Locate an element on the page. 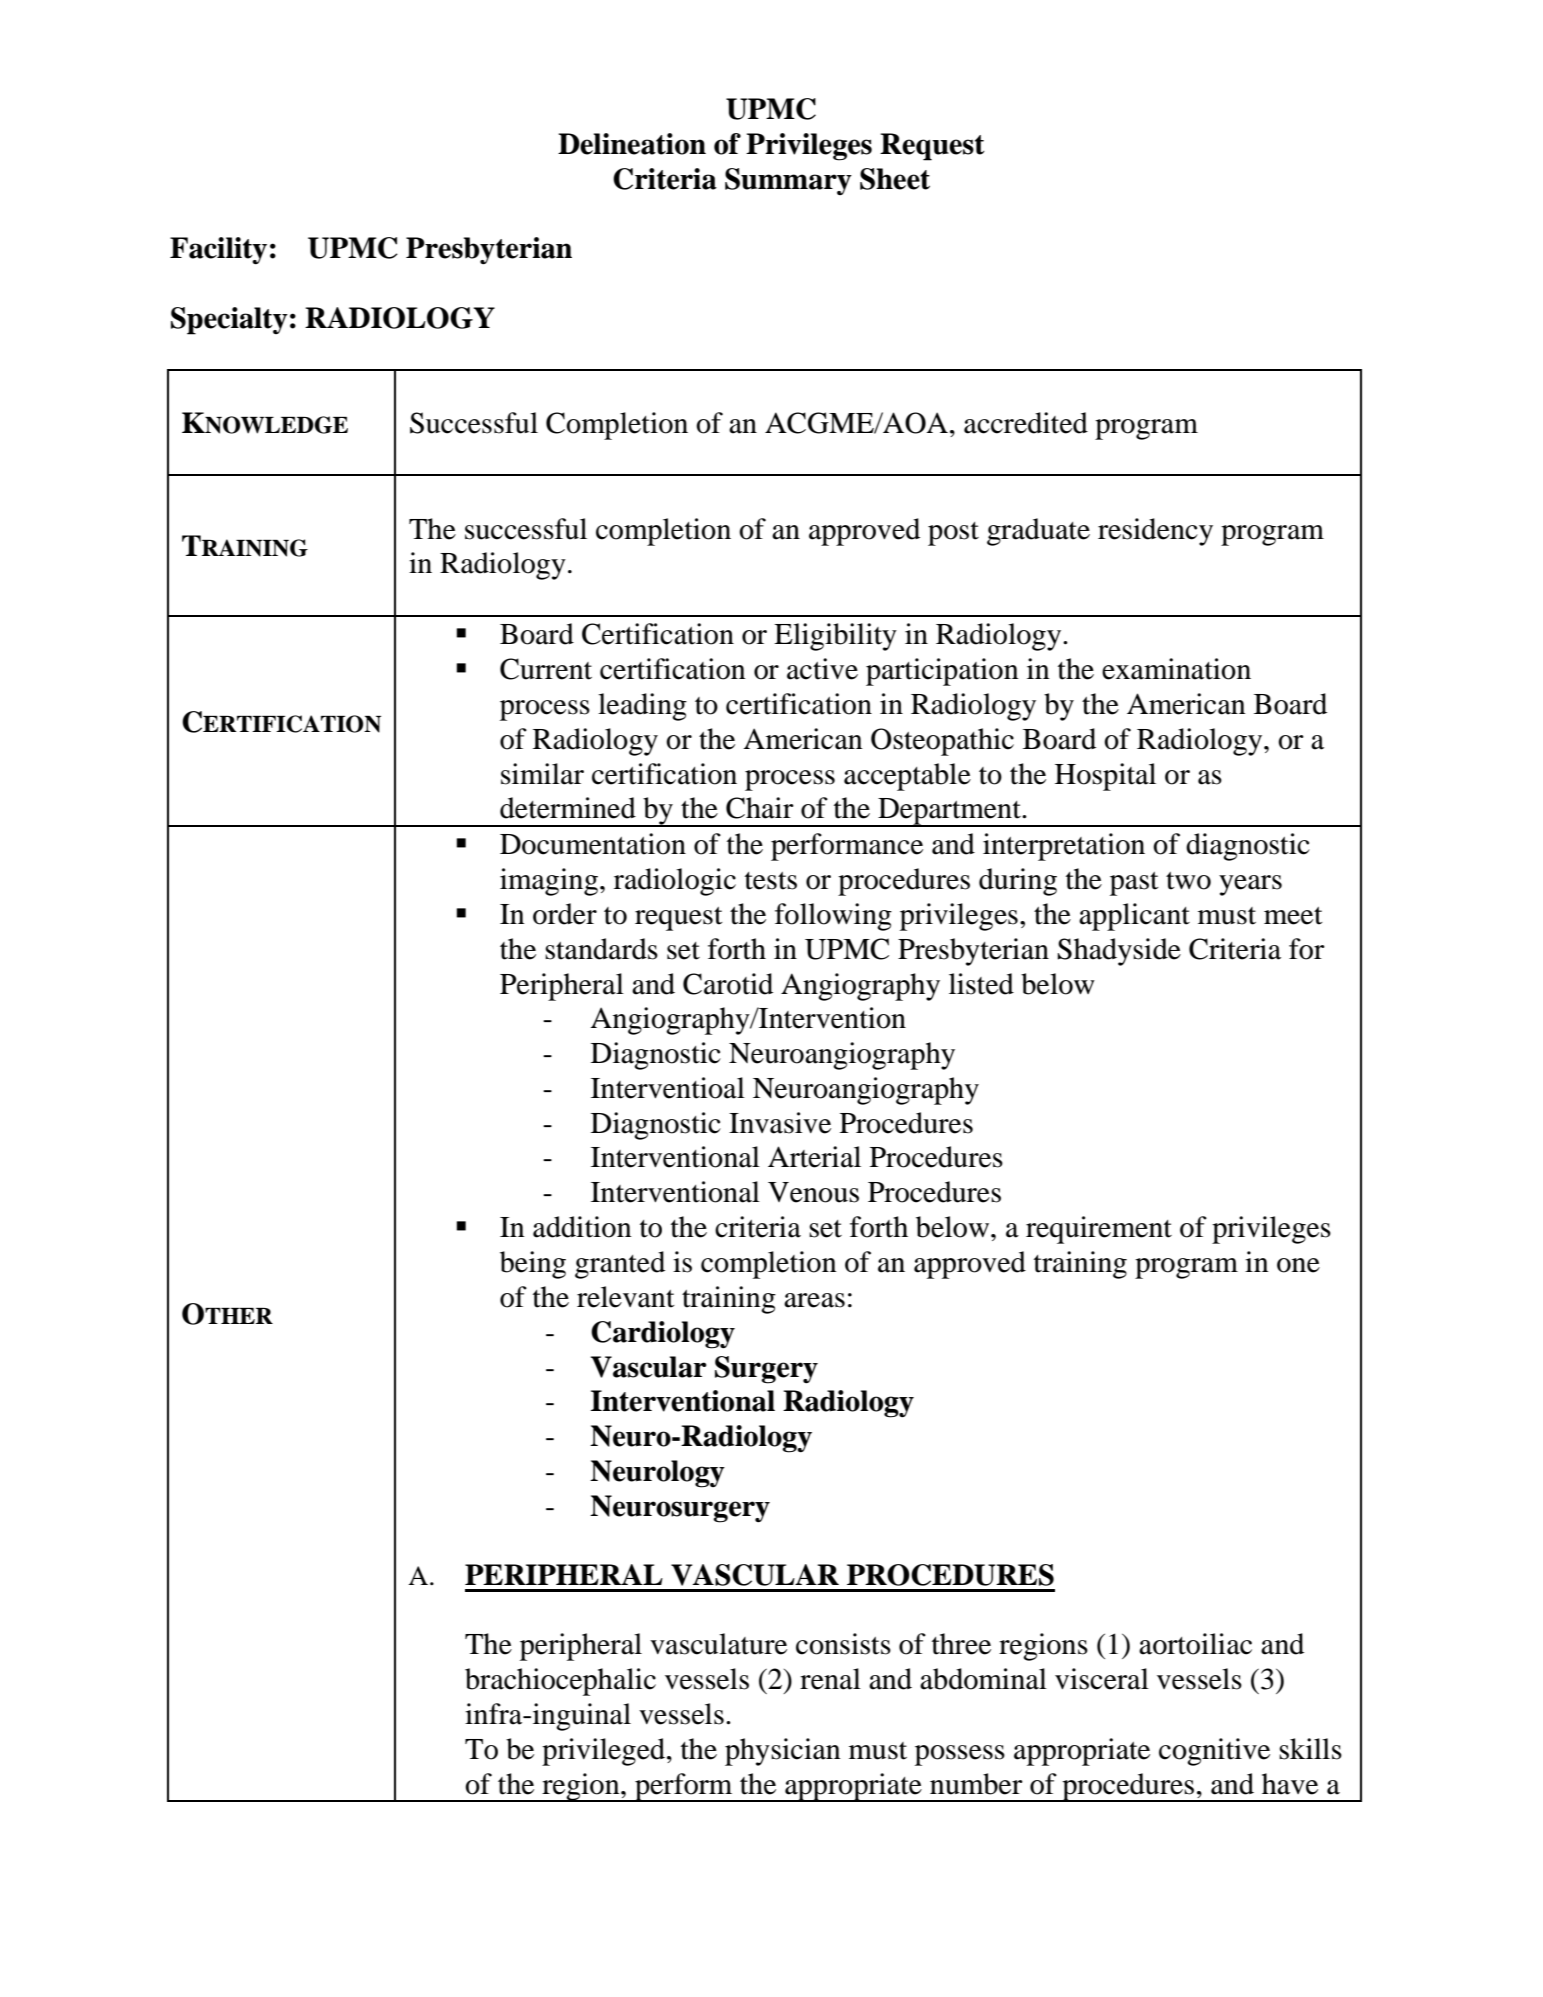 The height and width of the image is (1997, 1543). Carotid is located at coordinates (728, 984).
